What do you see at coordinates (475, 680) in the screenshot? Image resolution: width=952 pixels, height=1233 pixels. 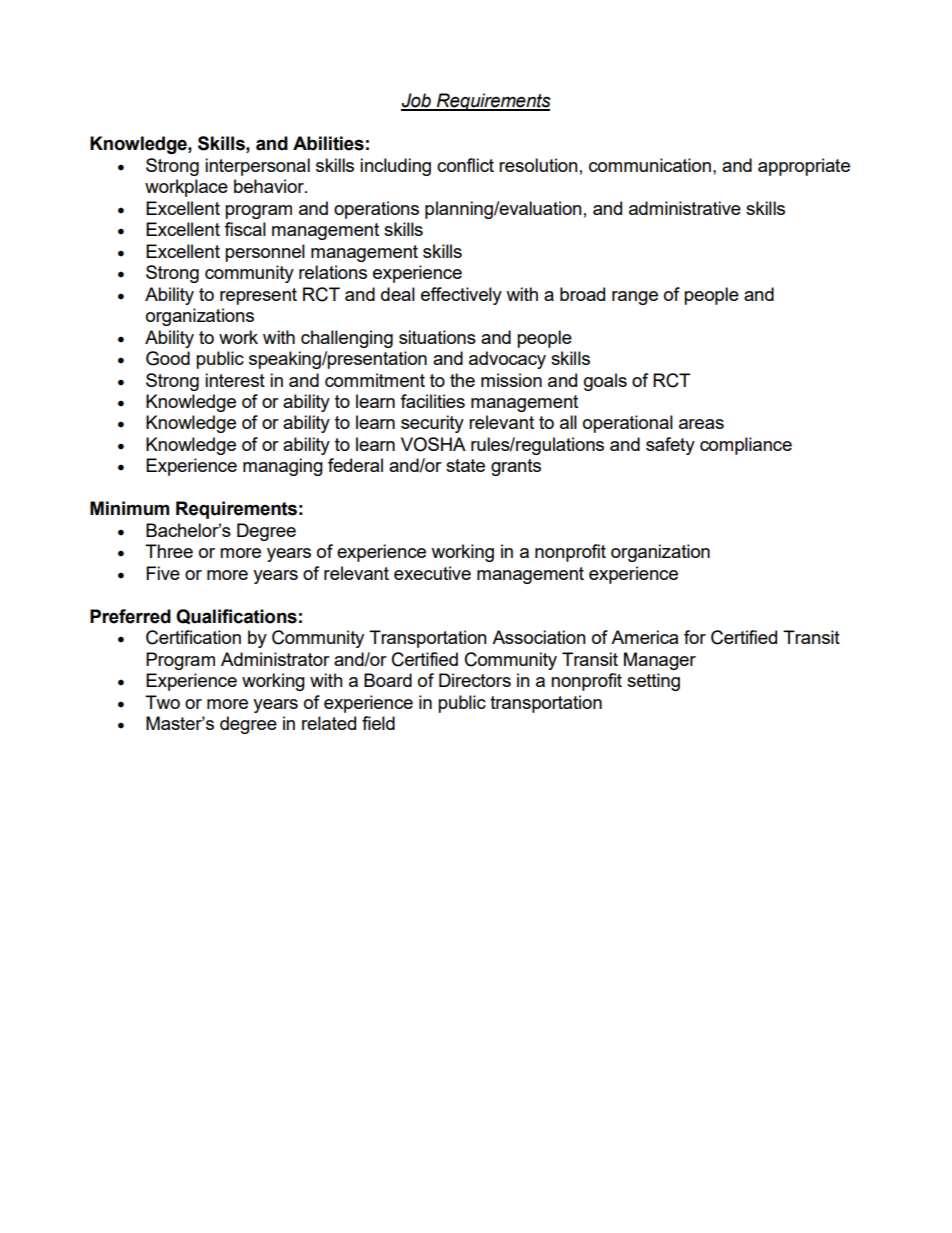 I see `Directors` at bounding box center [475, 680].
